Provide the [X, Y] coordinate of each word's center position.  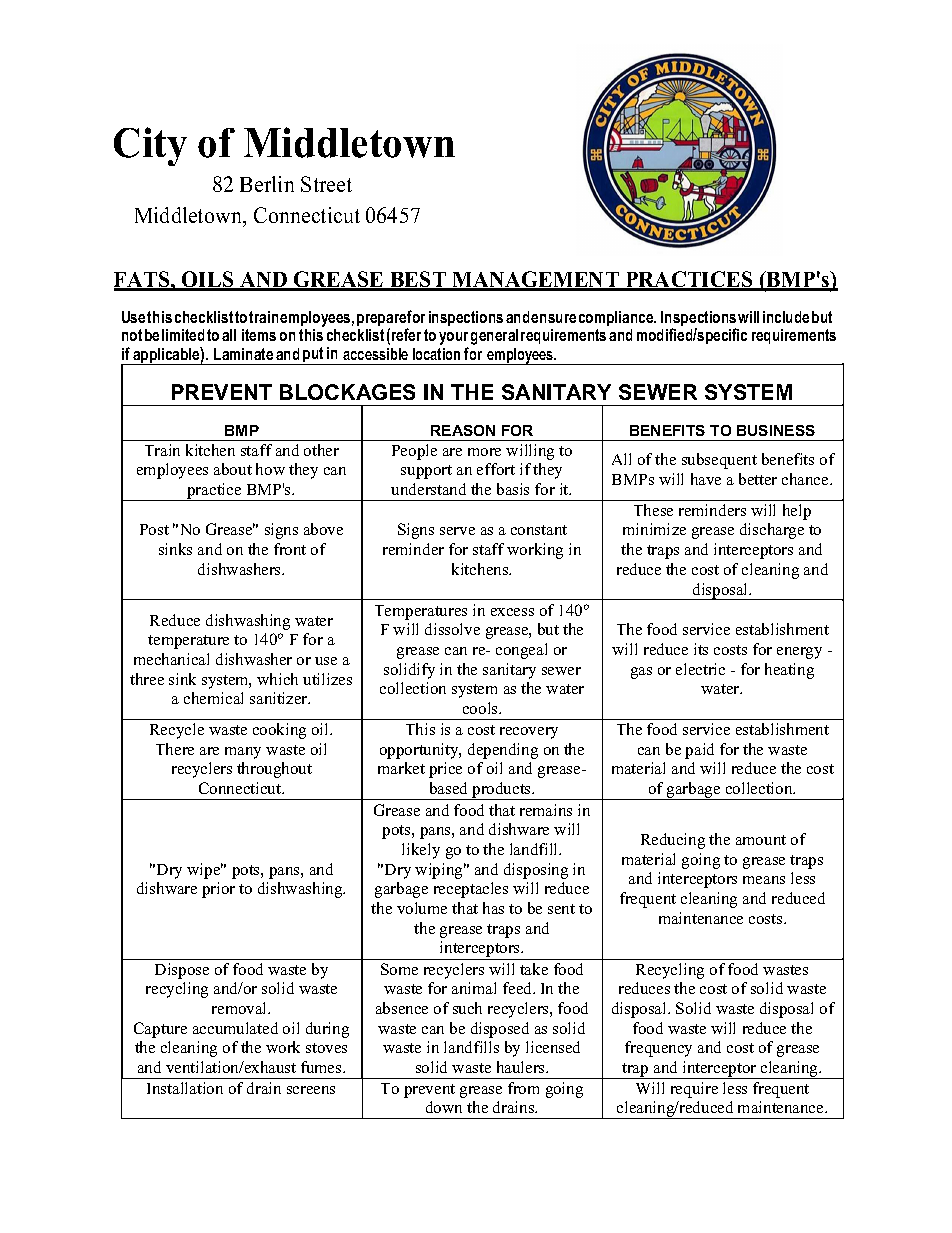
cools [481, 708]
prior [218, 890]
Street [326, 184]
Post [154, 529]
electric [700, 669]
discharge [772, 531]
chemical [213, 698]
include [786, 317]
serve [457, 531]
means [764, 880]
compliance [617, 320]
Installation [185, 1088]
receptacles [471, 890]
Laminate [243, 354]
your [453, 340]
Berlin [267, 184]
